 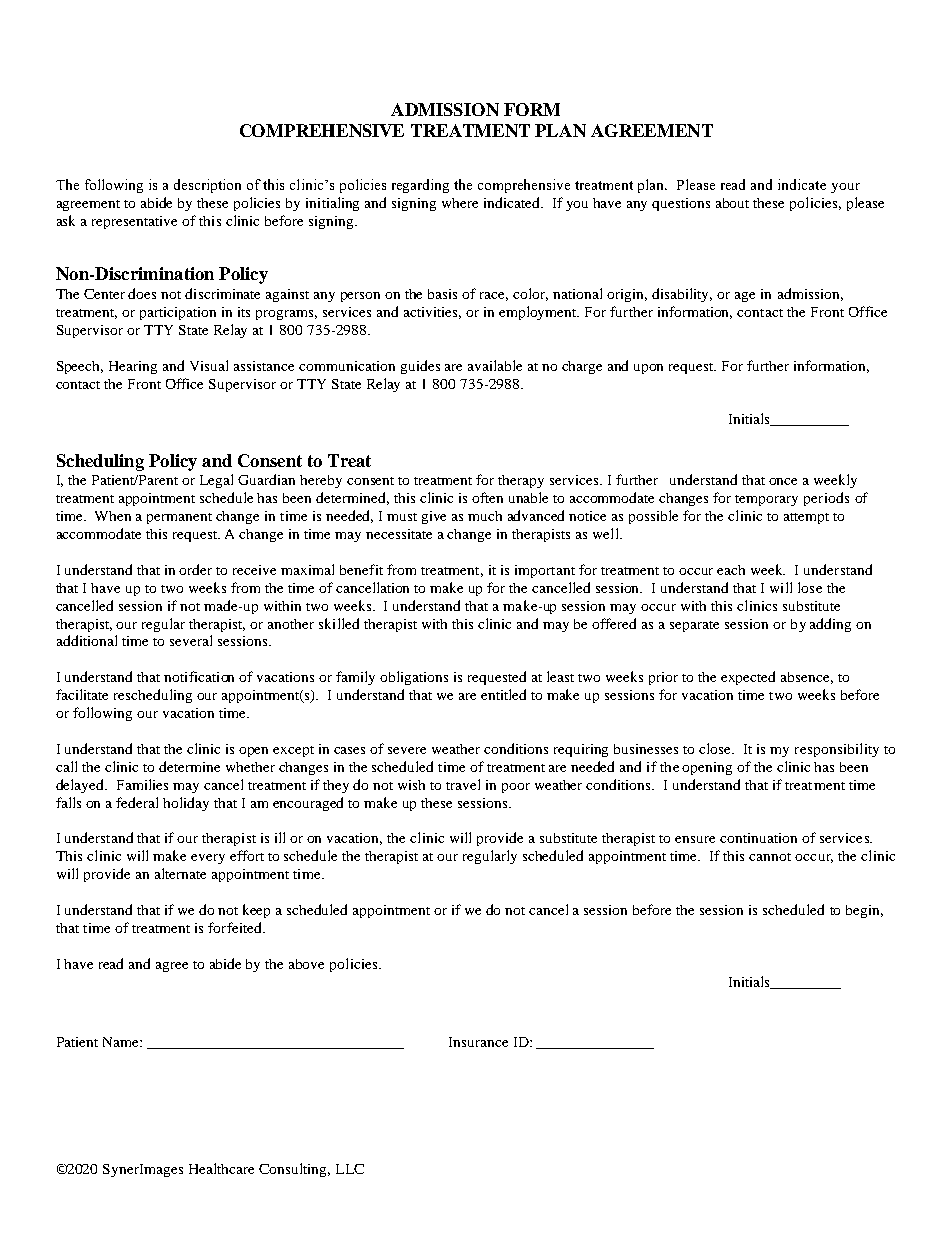 I want to click on about, so click(x=732, y=203).
